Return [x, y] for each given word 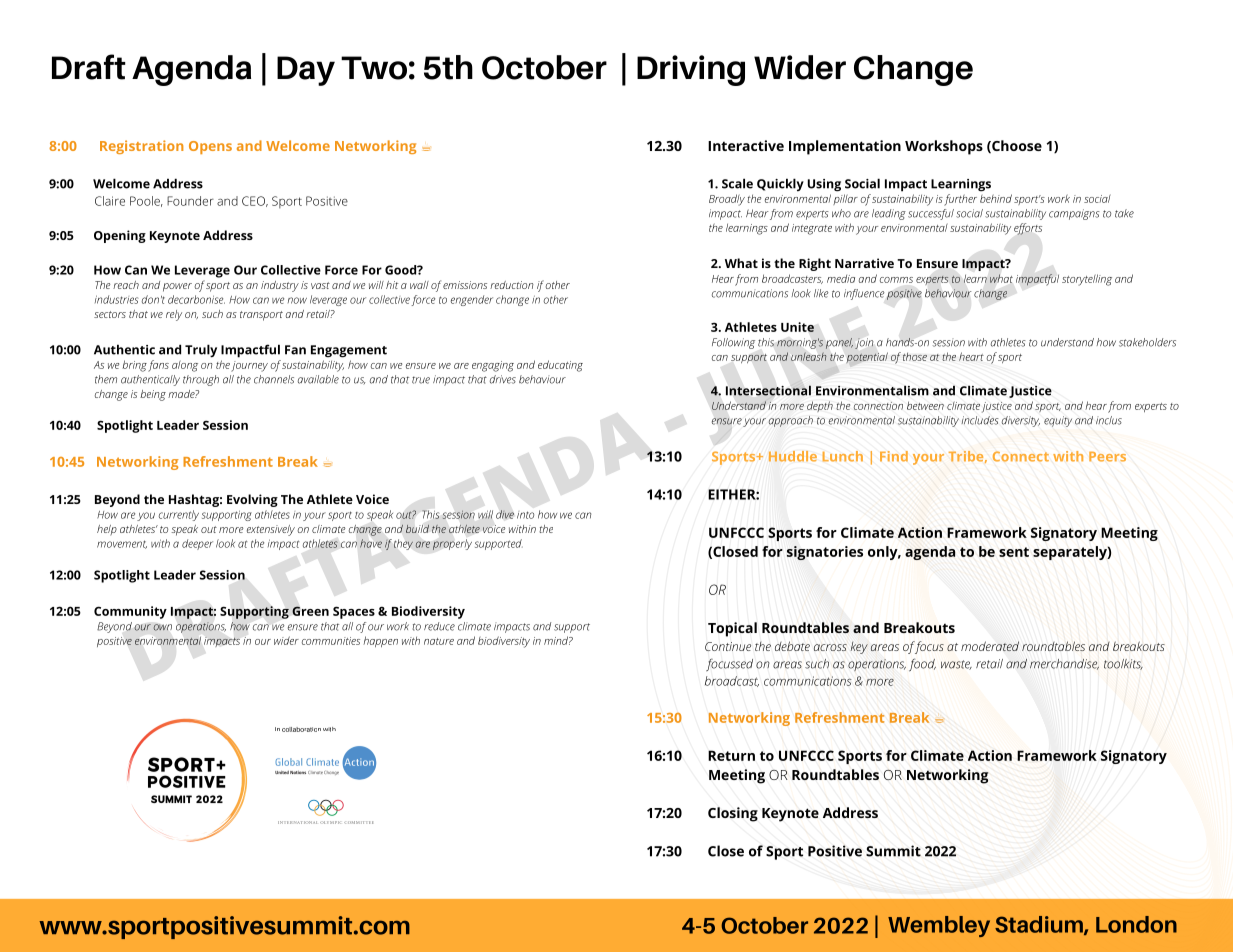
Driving [691, 70]
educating [560, 366]
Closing [733, 814]
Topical [732, 629]
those [915, 356]
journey [249, 366]
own [162, 627]
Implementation [845, 147]
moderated [990, 646]
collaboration [301, 729]
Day [306, 71]
